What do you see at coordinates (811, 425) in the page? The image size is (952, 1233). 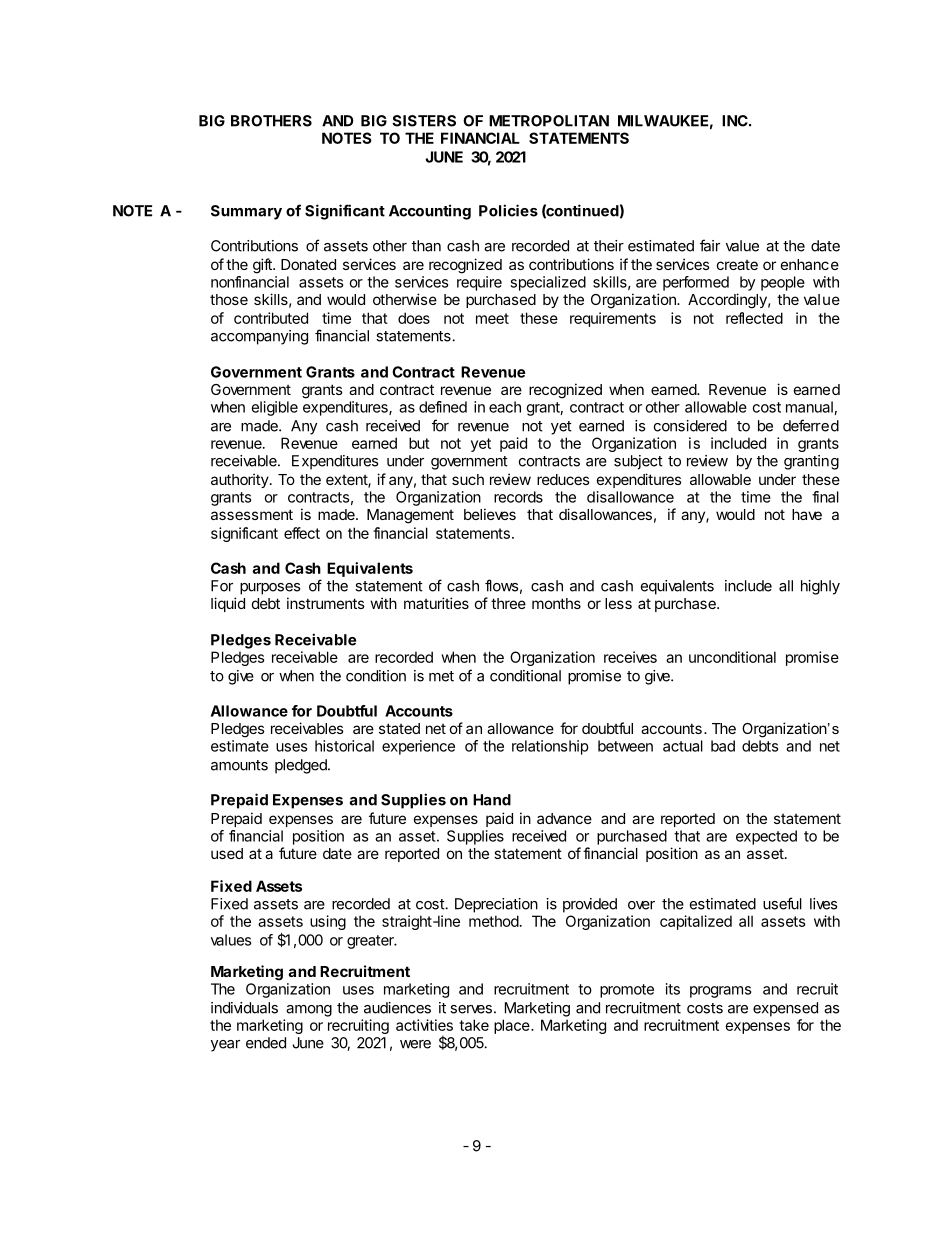 I see `deferred` at bounding box center [811, 425].
